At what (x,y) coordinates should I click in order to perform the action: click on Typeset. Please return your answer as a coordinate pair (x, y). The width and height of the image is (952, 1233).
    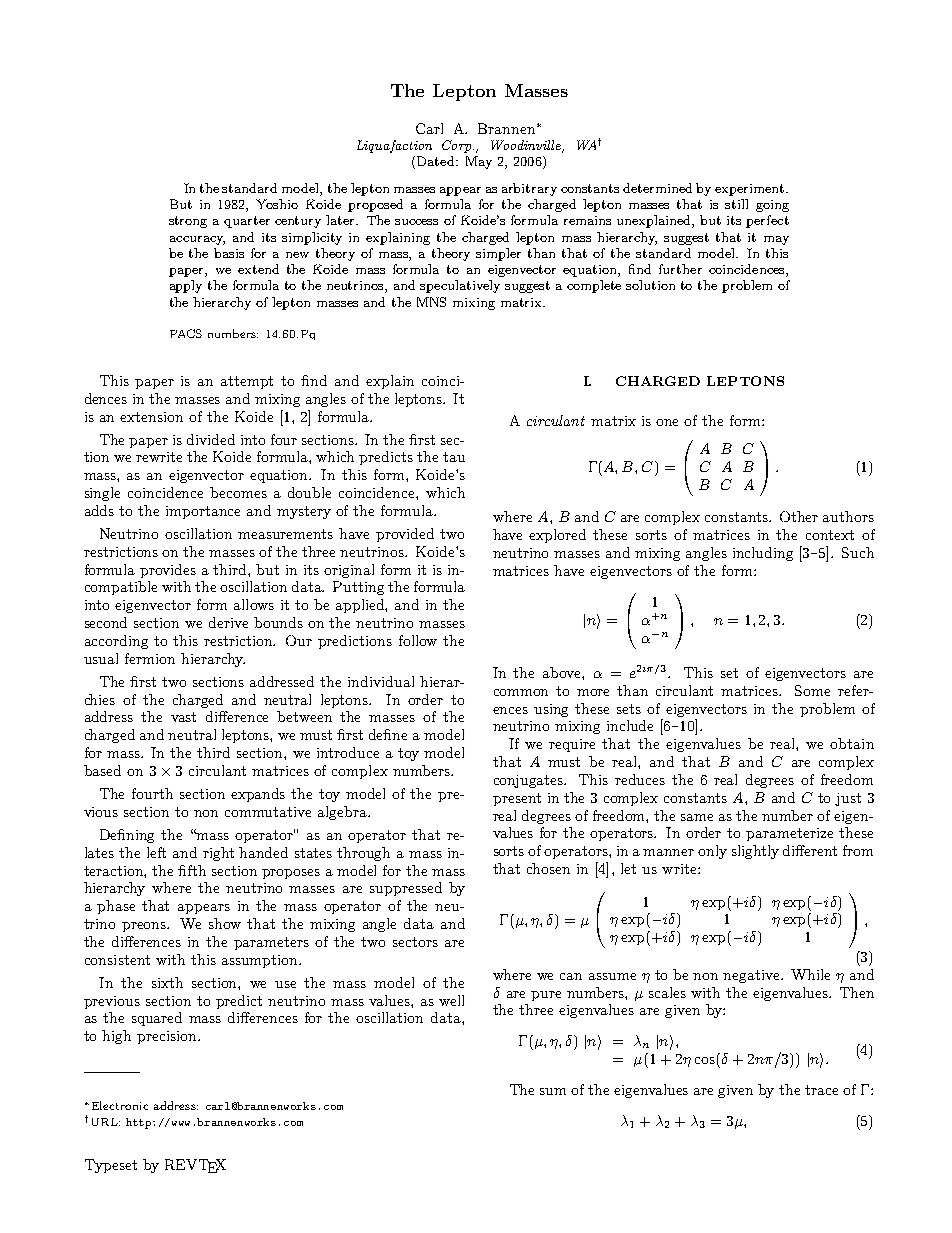
    Looking at the image, I should click on (111, 1166).
